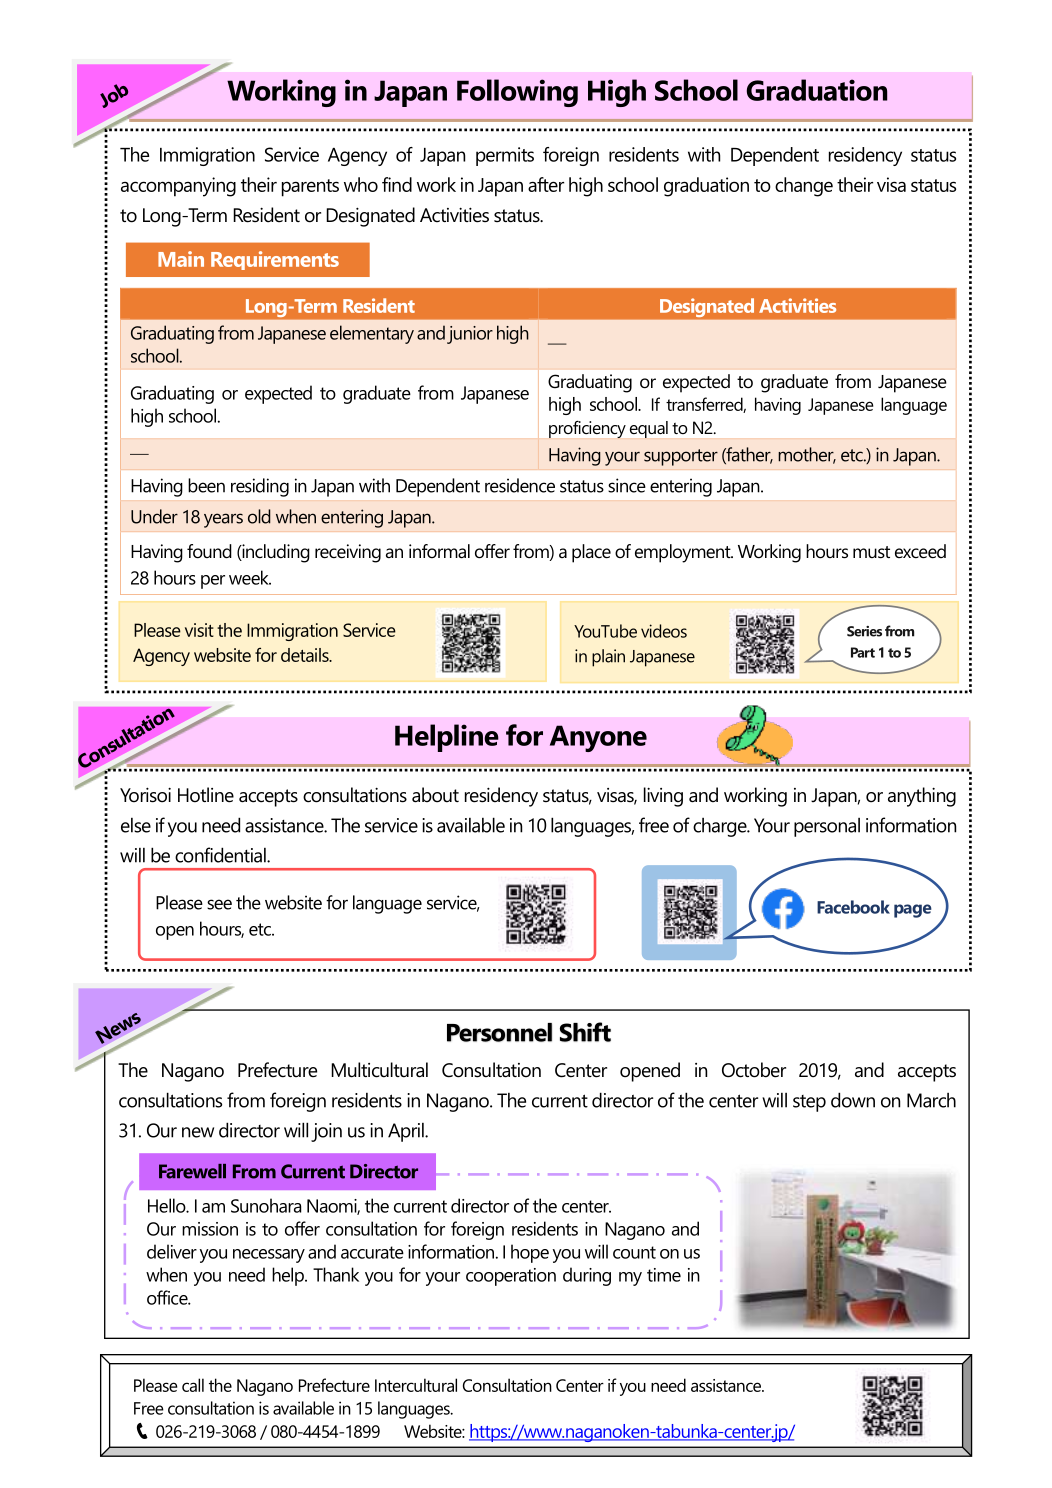 This screenshot has height=1488, width=1052. Describe the element at coordinates (499, 1032) in the screenshot. I see `Personnel` at that location.
